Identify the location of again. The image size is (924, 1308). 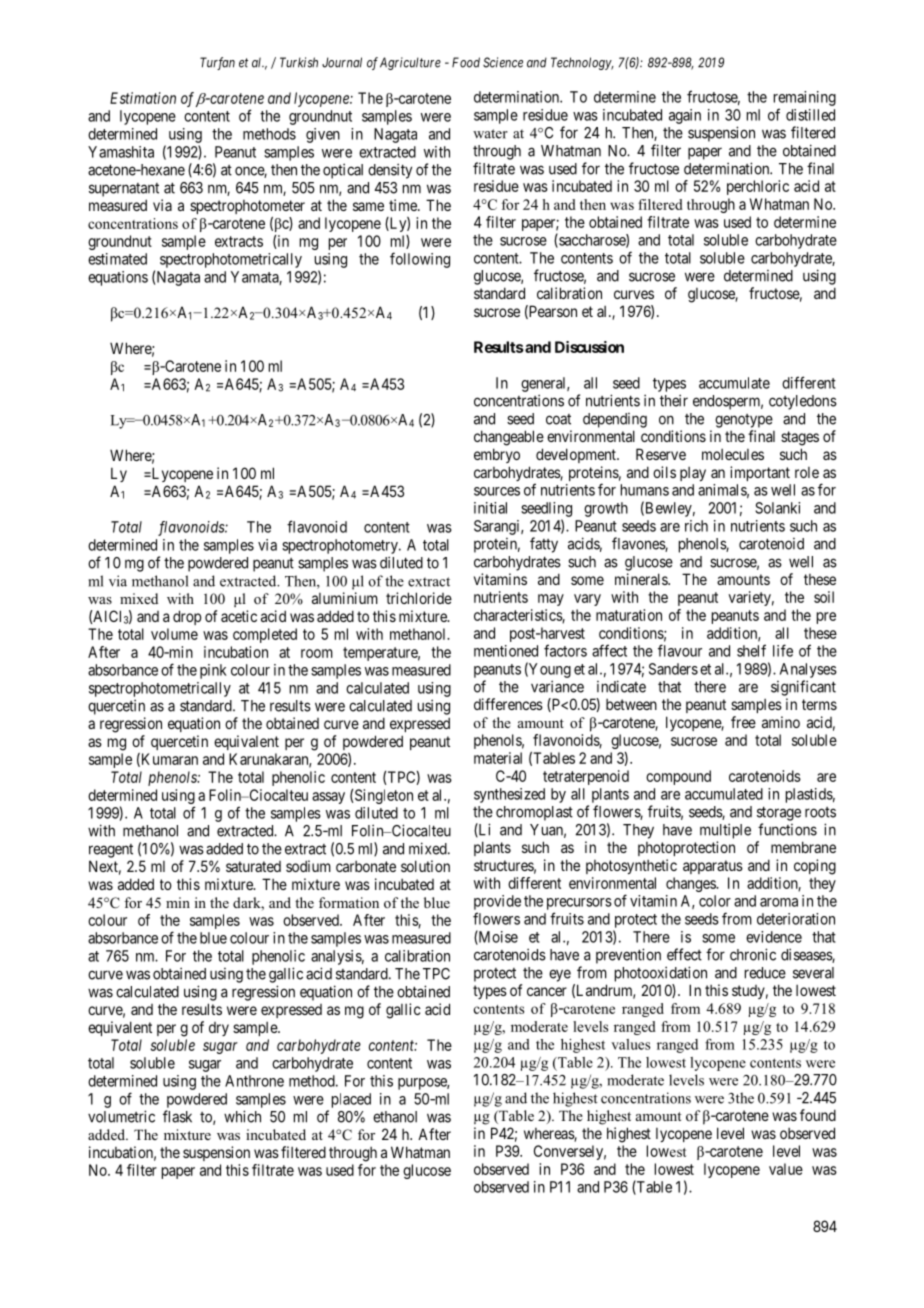
(685, 116).
